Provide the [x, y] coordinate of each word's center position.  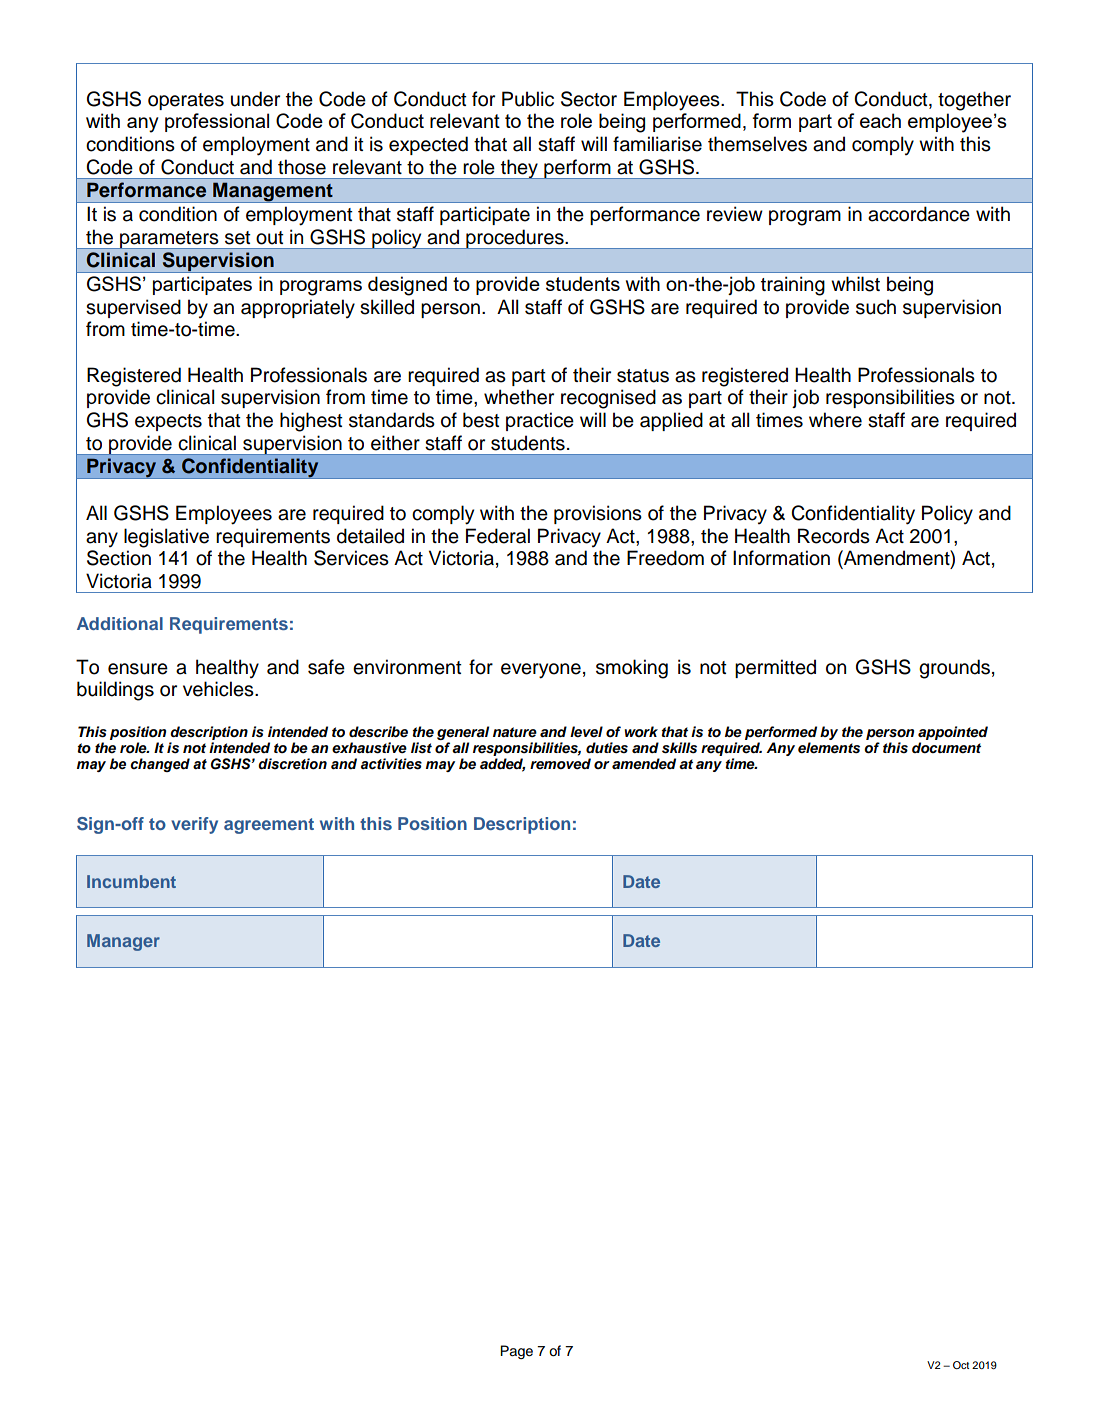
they [519, 169]
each [880, 120]
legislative [166, 538]
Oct [961, 1365]
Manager [123, 942]
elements [829, 748]
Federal [498, 536]
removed [560, 764]
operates [186, 101]
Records [834, 536]
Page [516, 1352]
